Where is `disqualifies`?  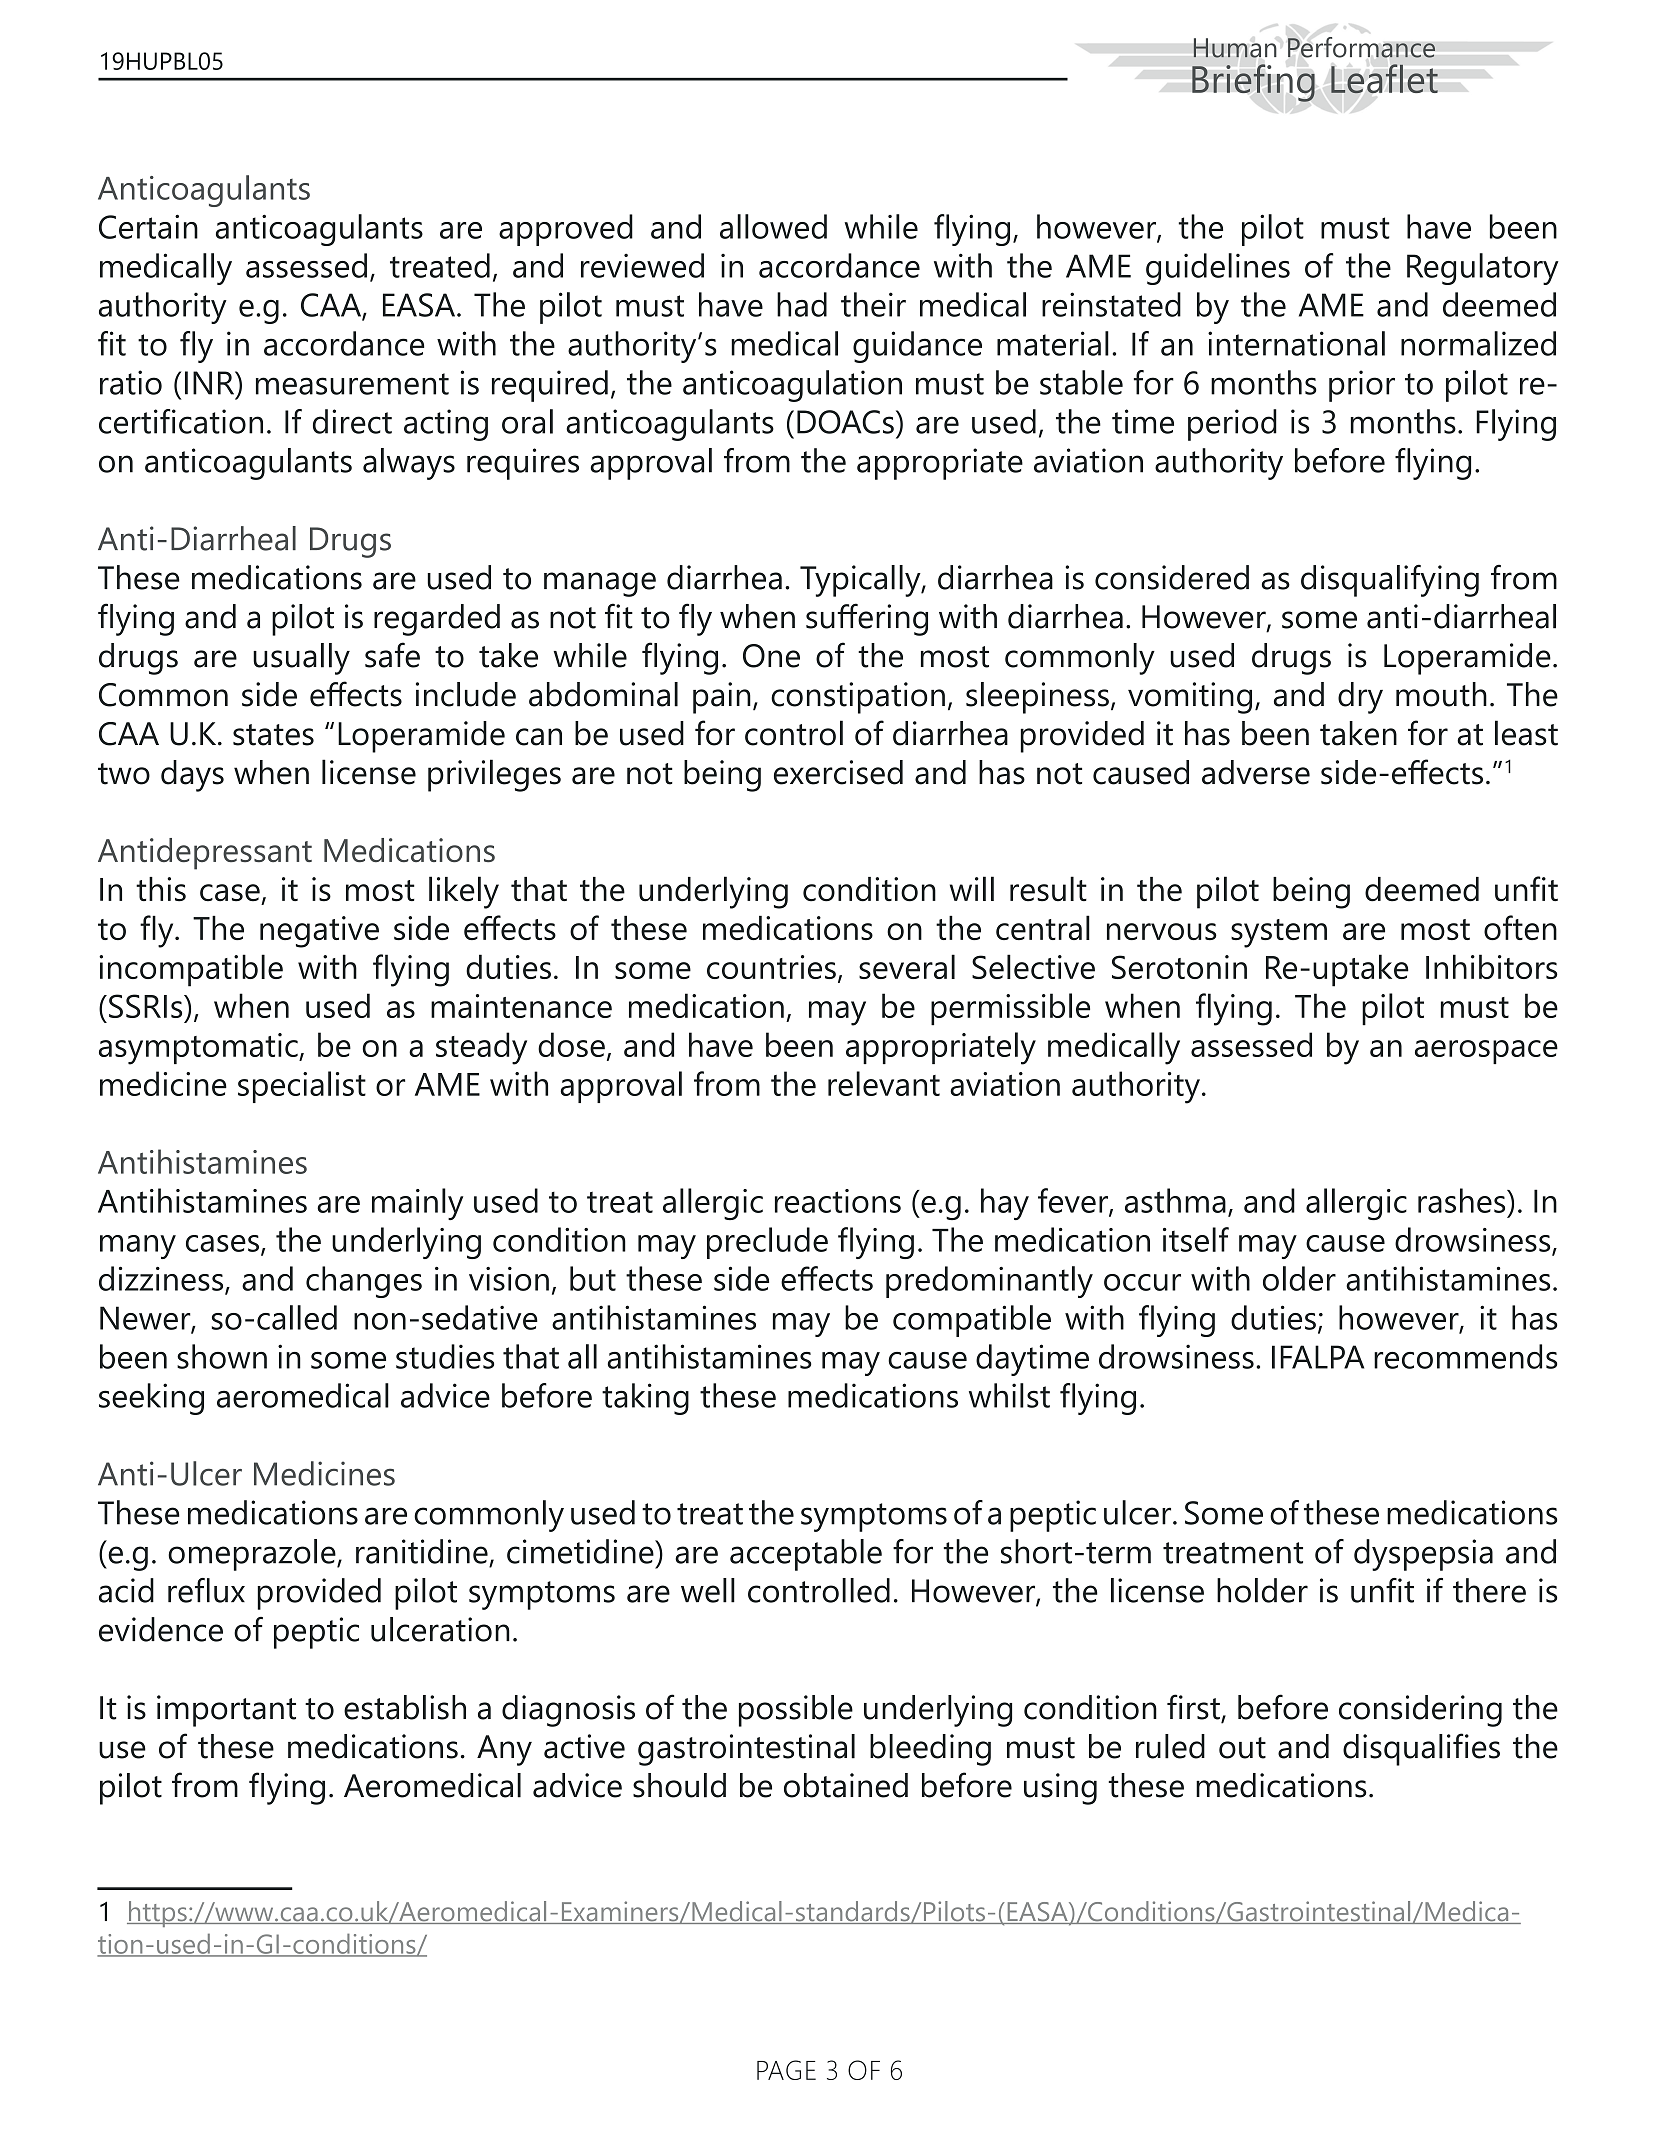
disqualifies is located at coordinates (1421, 1749).
